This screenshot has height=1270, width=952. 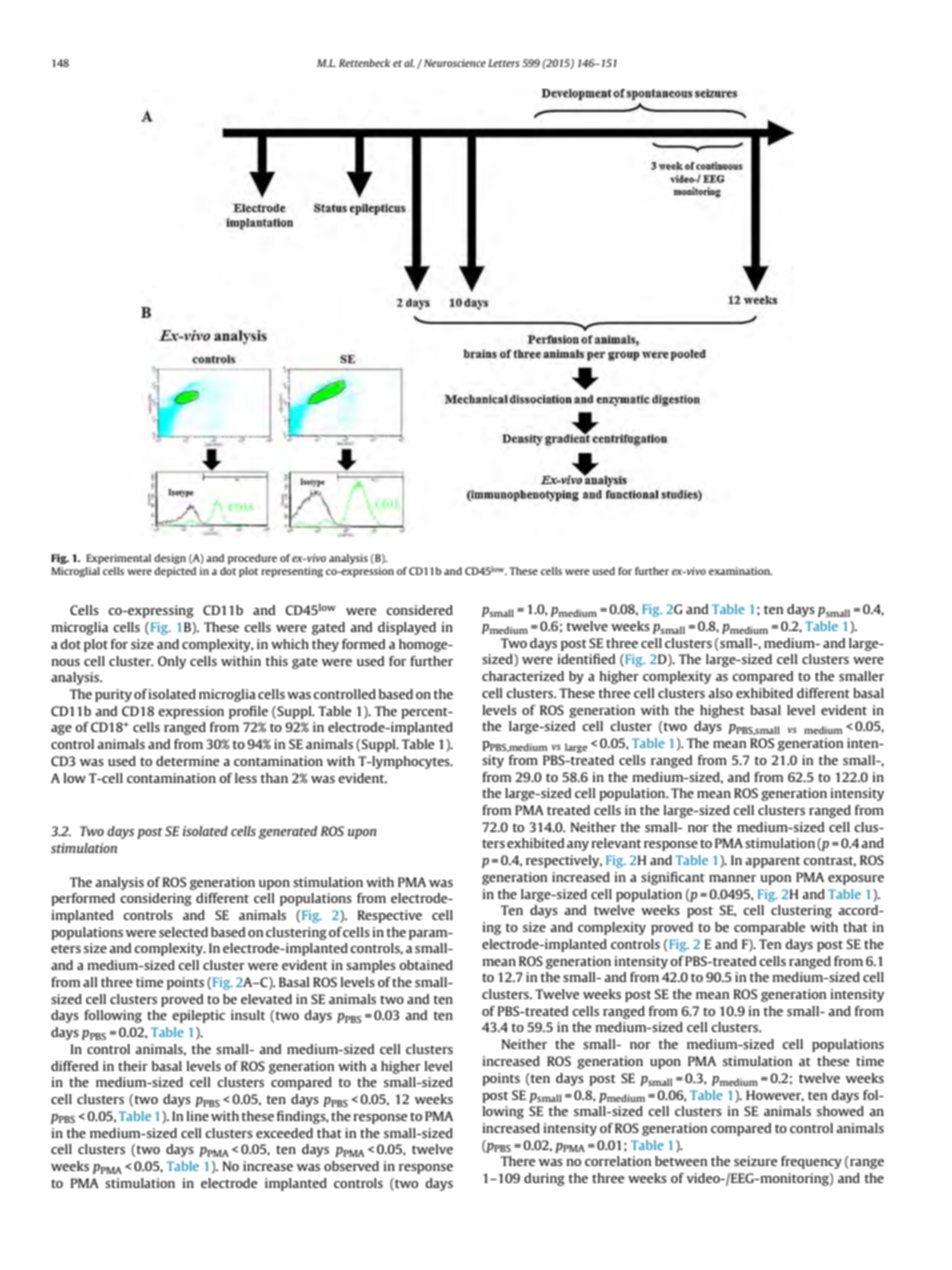 What do you see at coordinates (252, 559) in the screenshot?
I see `procedure` at bounding box center [252, 559].
